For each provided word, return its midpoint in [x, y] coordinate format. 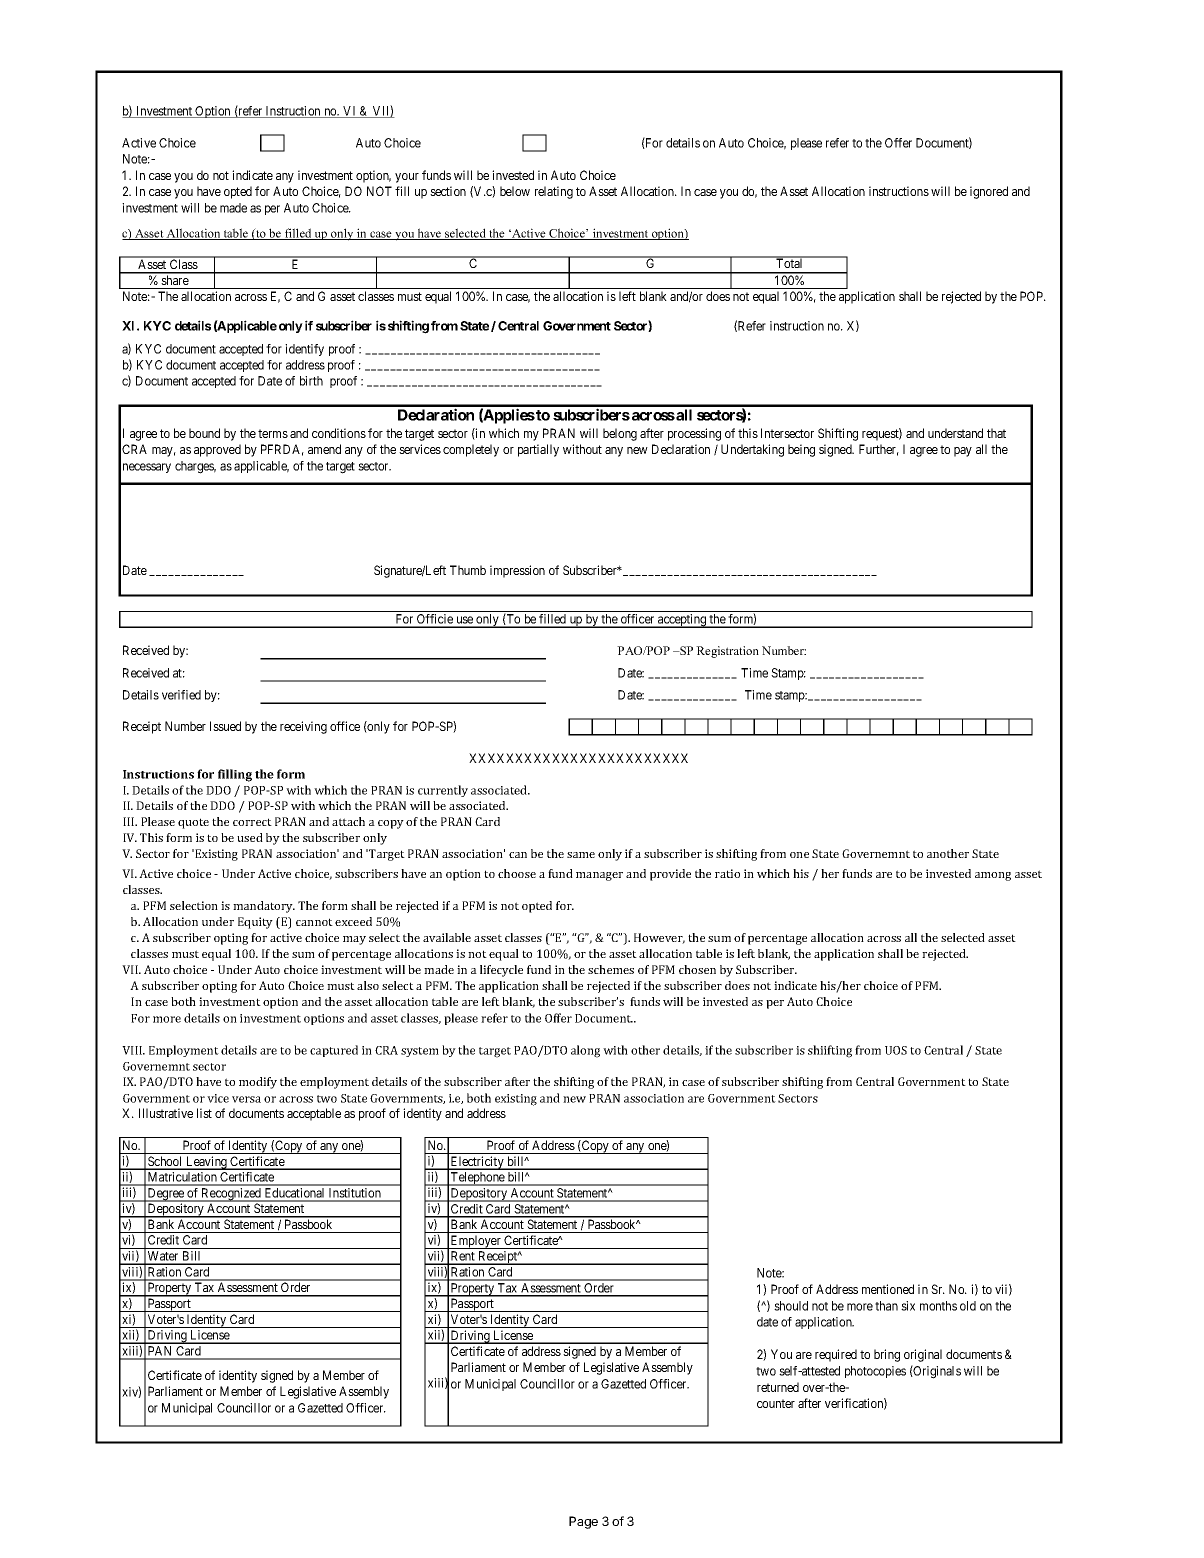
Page [583, 1522]
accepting [682, 621]
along [585, 1051]
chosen [697, 969]
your [407, 178]
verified [181, 695]
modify [258, 1083]
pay [963, 452]
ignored [989, 192]
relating [554, 192]
